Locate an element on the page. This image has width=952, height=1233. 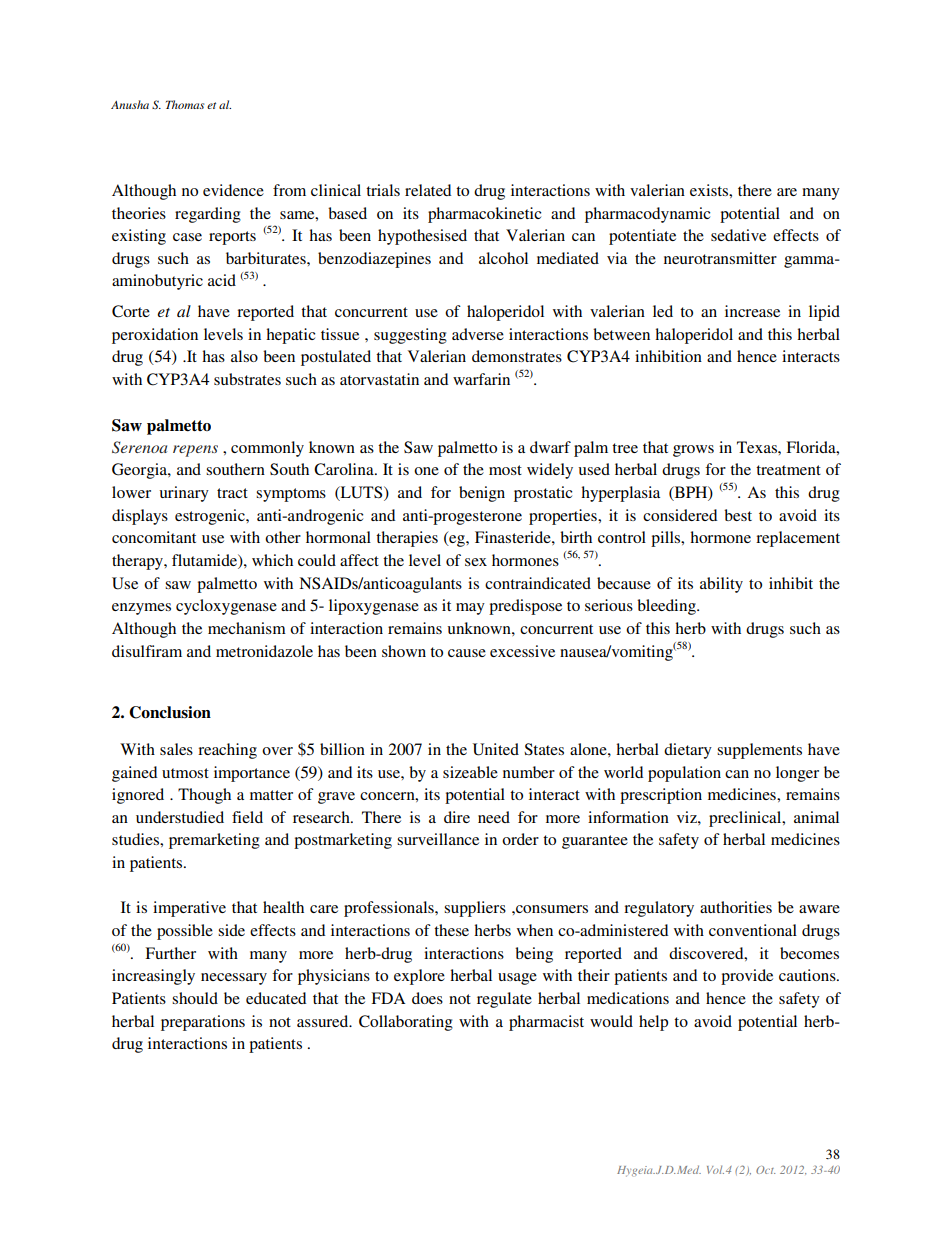
preparations is located at coordinates (203, 1023).
